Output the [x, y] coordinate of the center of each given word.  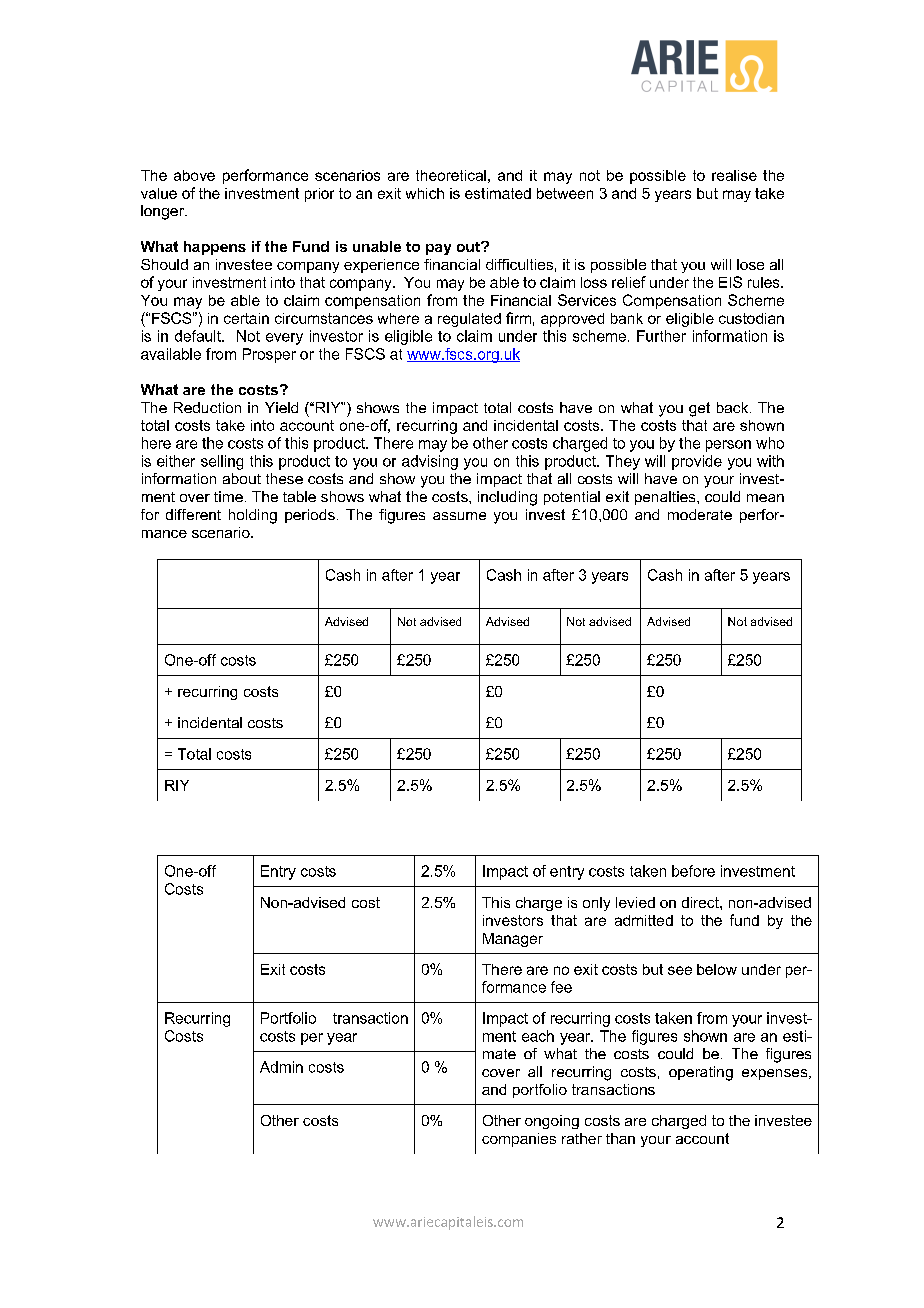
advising [430, 462]
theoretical [451, 175]
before [693, 871]
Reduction [207, 407]
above [194, 175]
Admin [281, 1067]
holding [253, 516]
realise [734, 175]
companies [519, 1140]
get [699, 409]
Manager [513, 940]
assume [459, 516]
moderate [700, 514]
